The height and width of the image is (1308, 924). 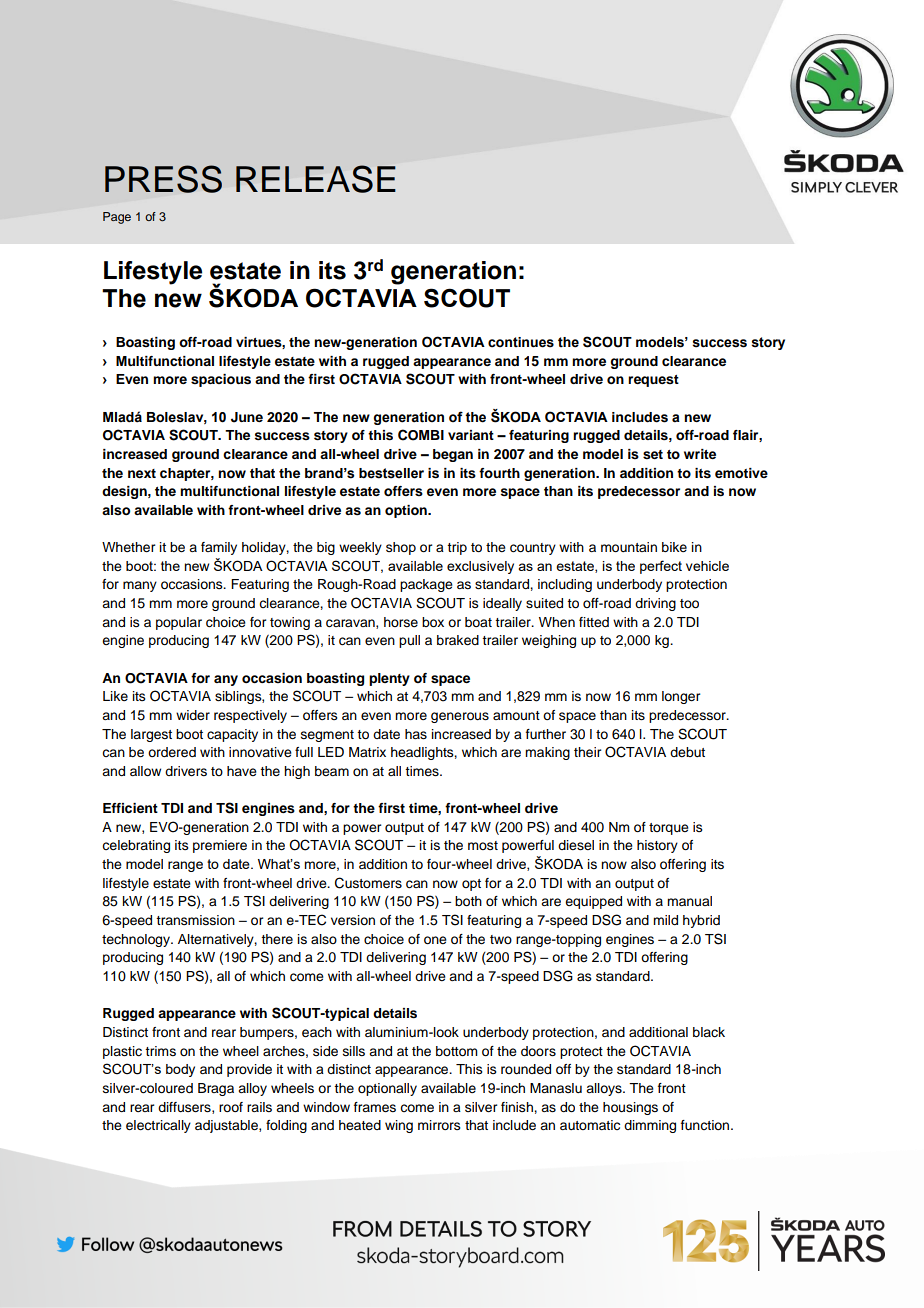 I want to click on frames, so click(x=375, y=1107).
